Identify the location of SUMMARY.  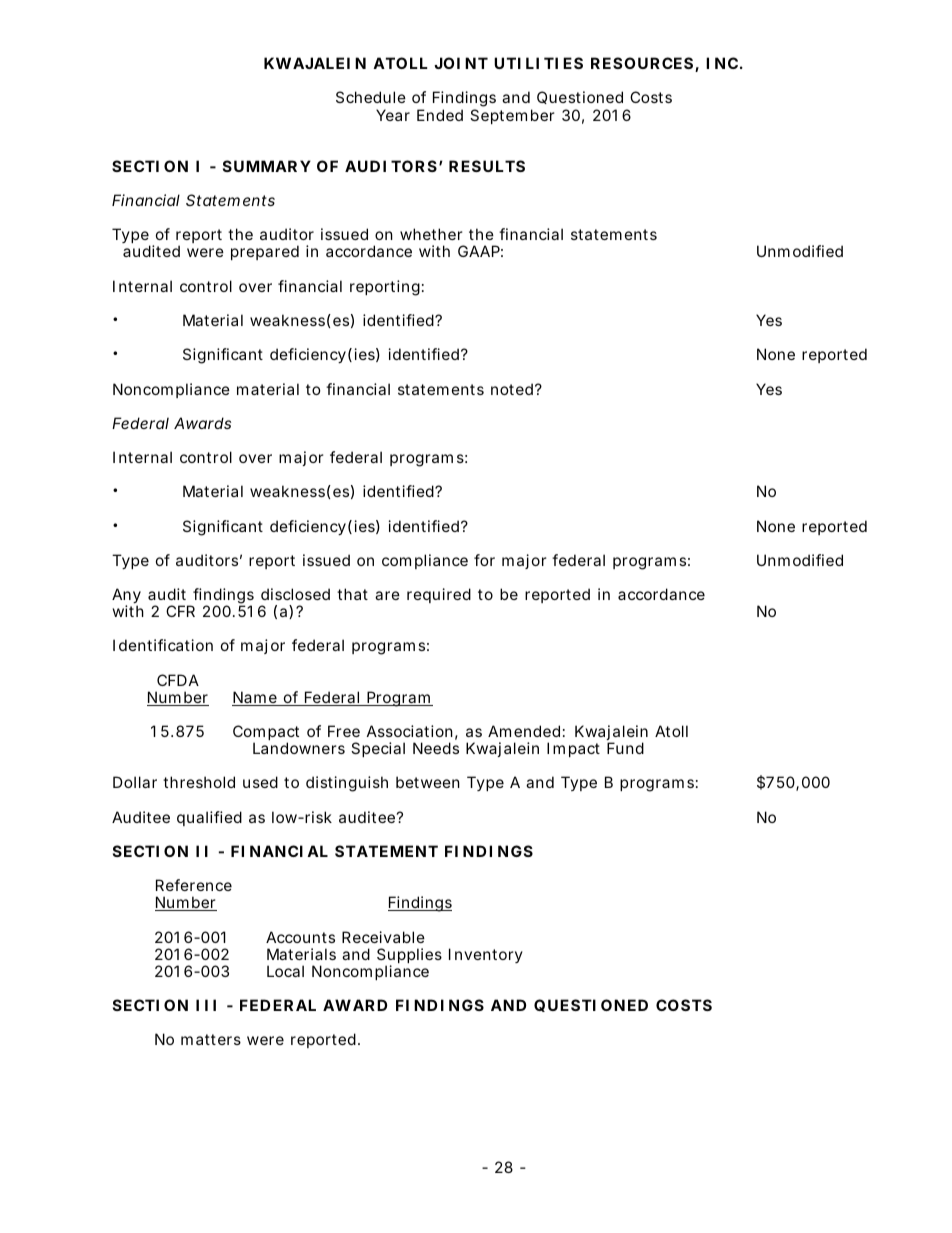
(267, 166).
